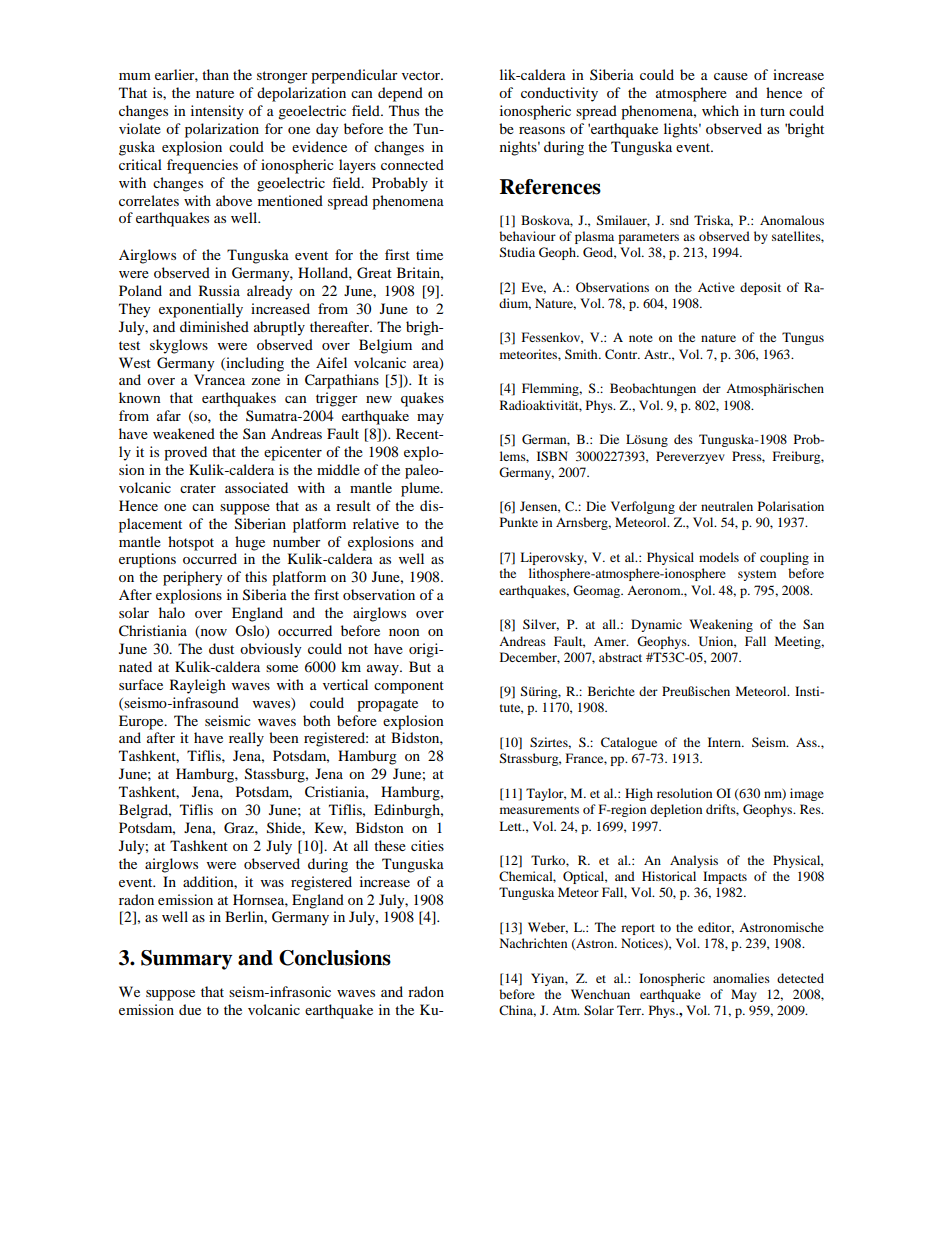 The height and width of the image is (1233, 952). I want to click on hotspot, so click(191, 543).
